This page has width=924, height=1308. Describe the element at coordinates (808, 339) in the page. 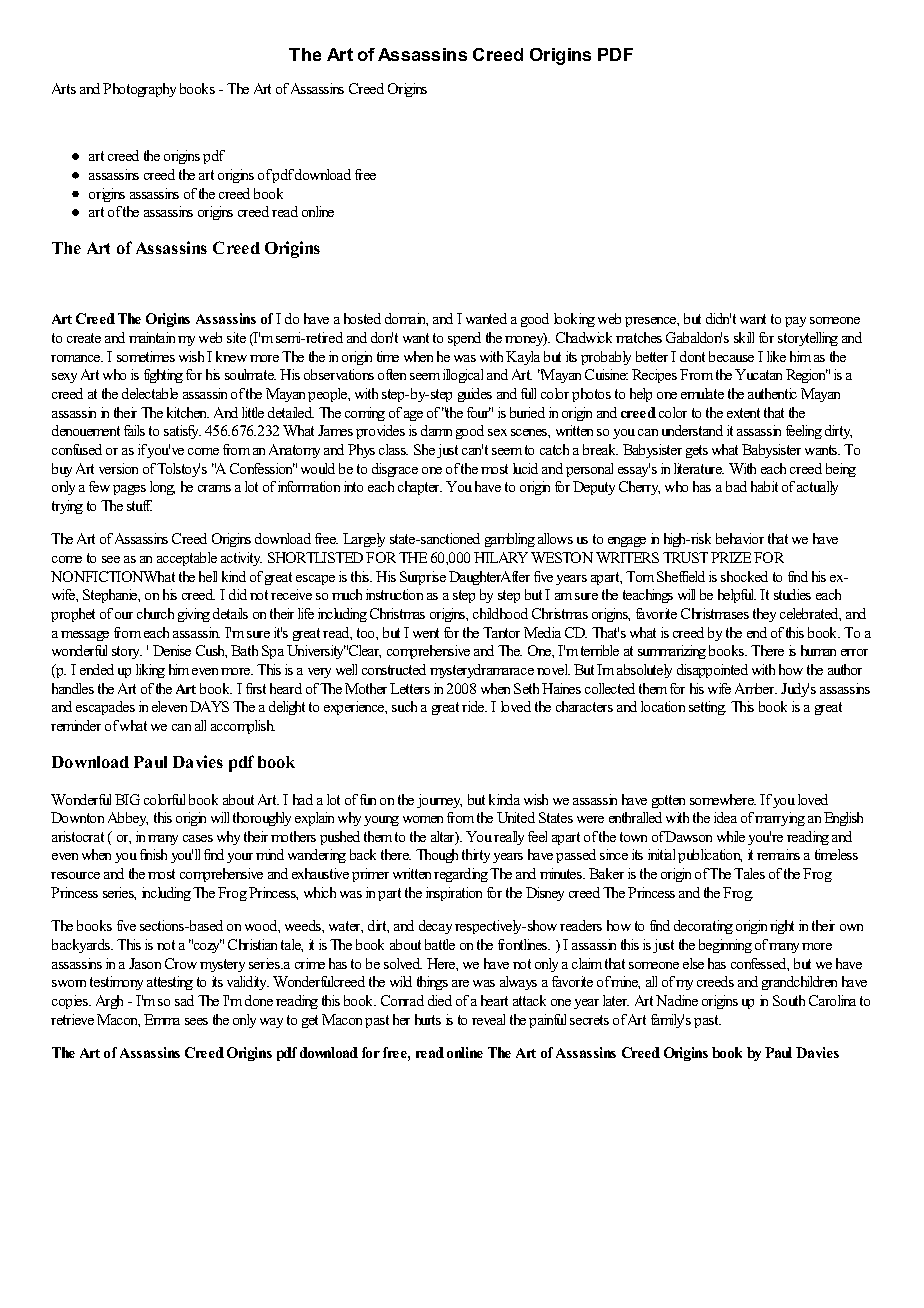

I see `storytelling` at that location.
